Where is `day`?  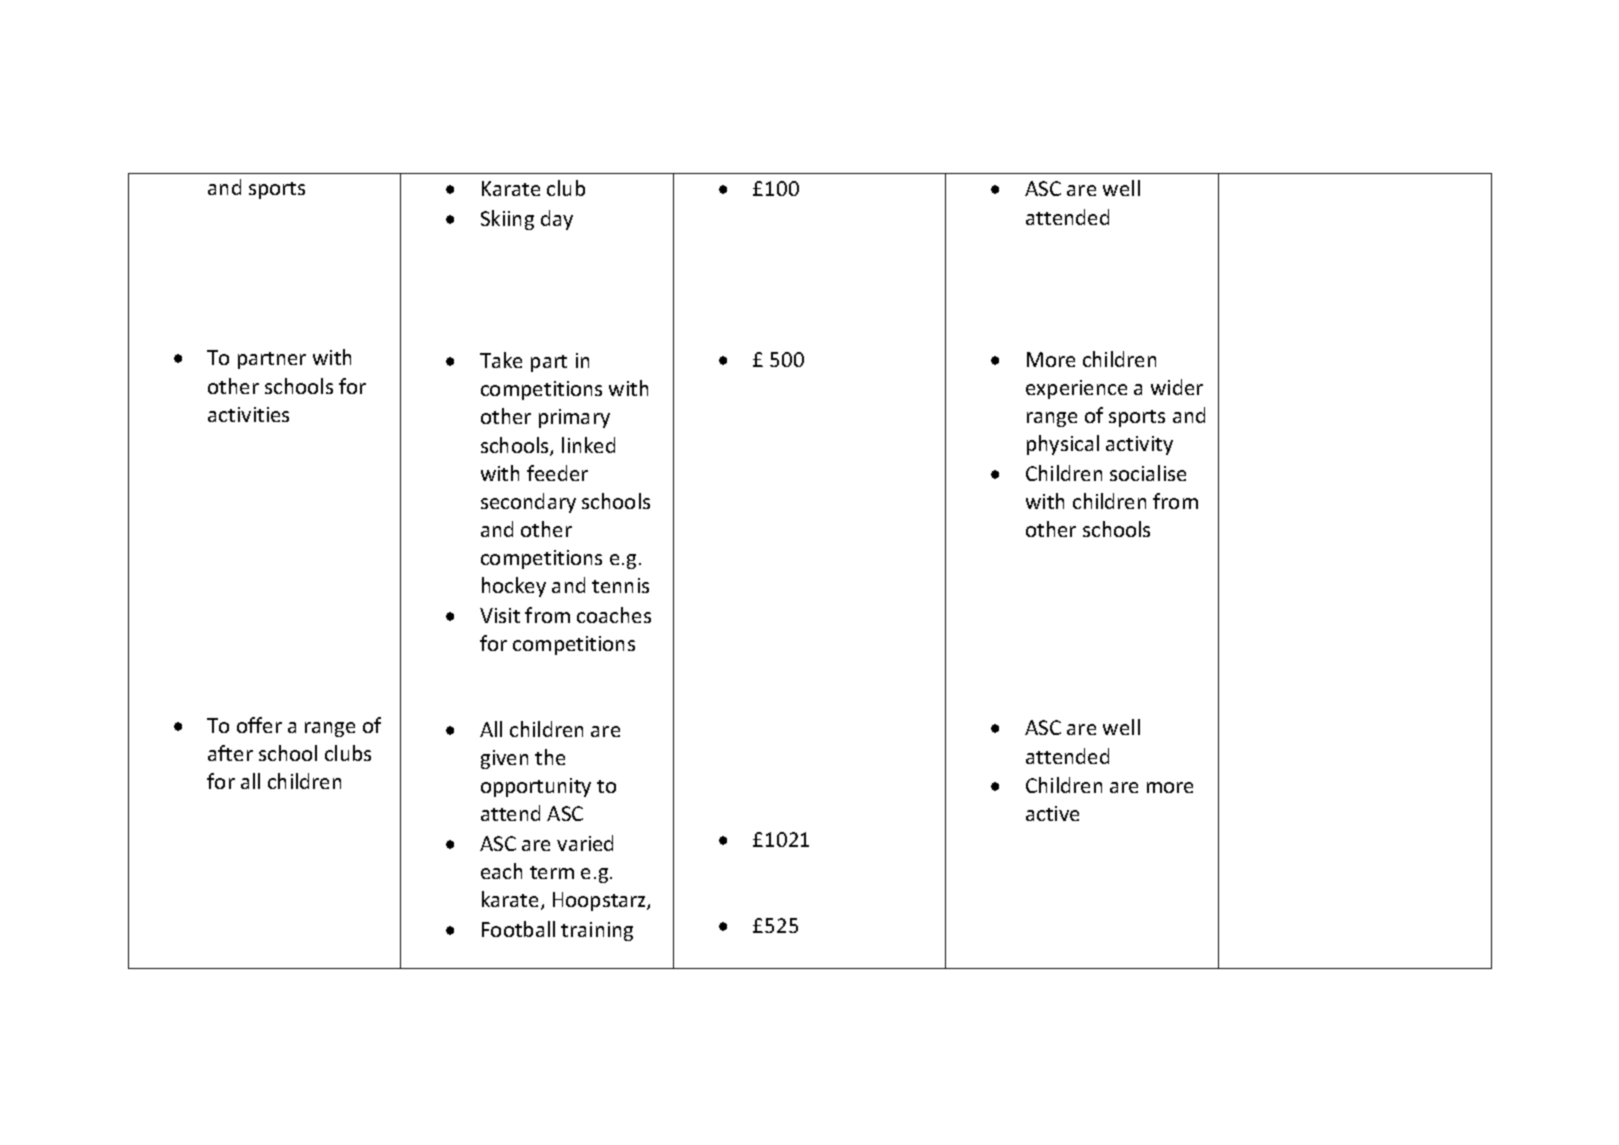
day is located at coordinates (557, 220).
